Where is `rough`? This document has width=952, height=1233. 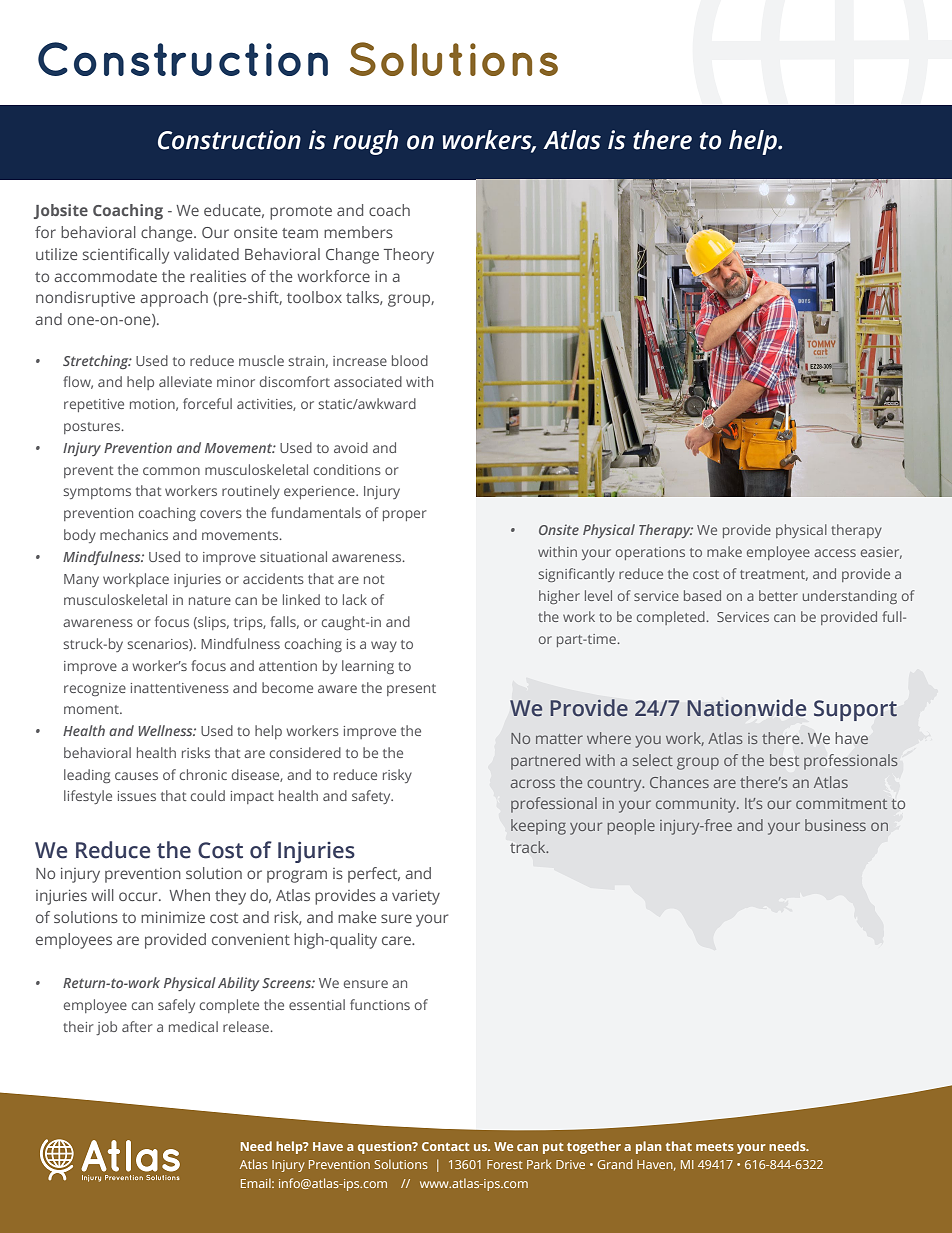
rough is located at coordinates (365, 142).
